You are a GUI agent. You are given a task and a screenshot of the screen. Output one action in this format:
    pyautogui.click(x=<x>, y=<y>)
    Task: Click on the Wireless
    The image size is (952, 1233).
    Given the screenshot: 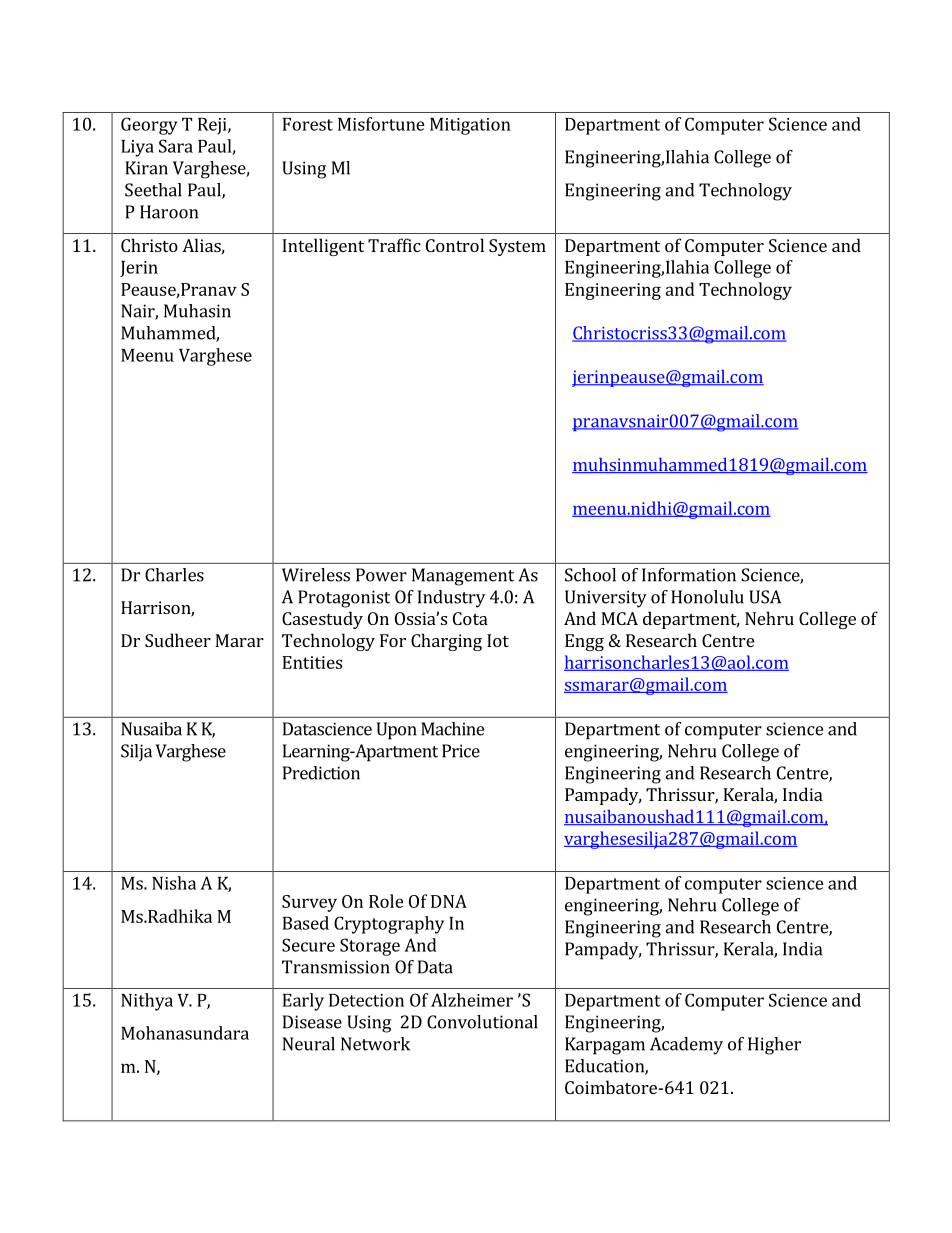 What is the action you would take?
    pyautogui.click(x=316, y=575)
